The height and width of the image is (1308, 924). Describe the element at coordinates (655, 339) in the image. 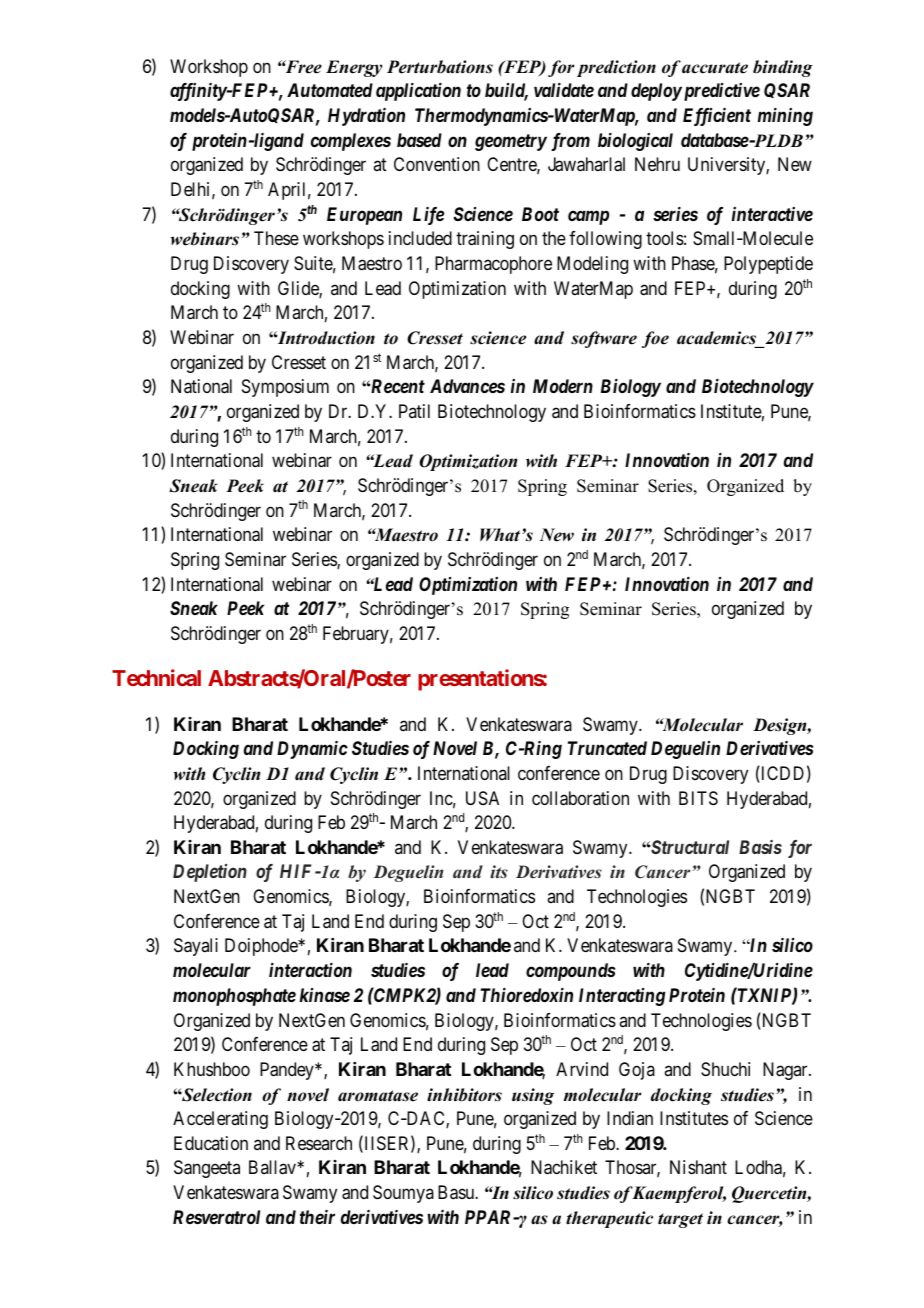

I see `foe` at that location.
